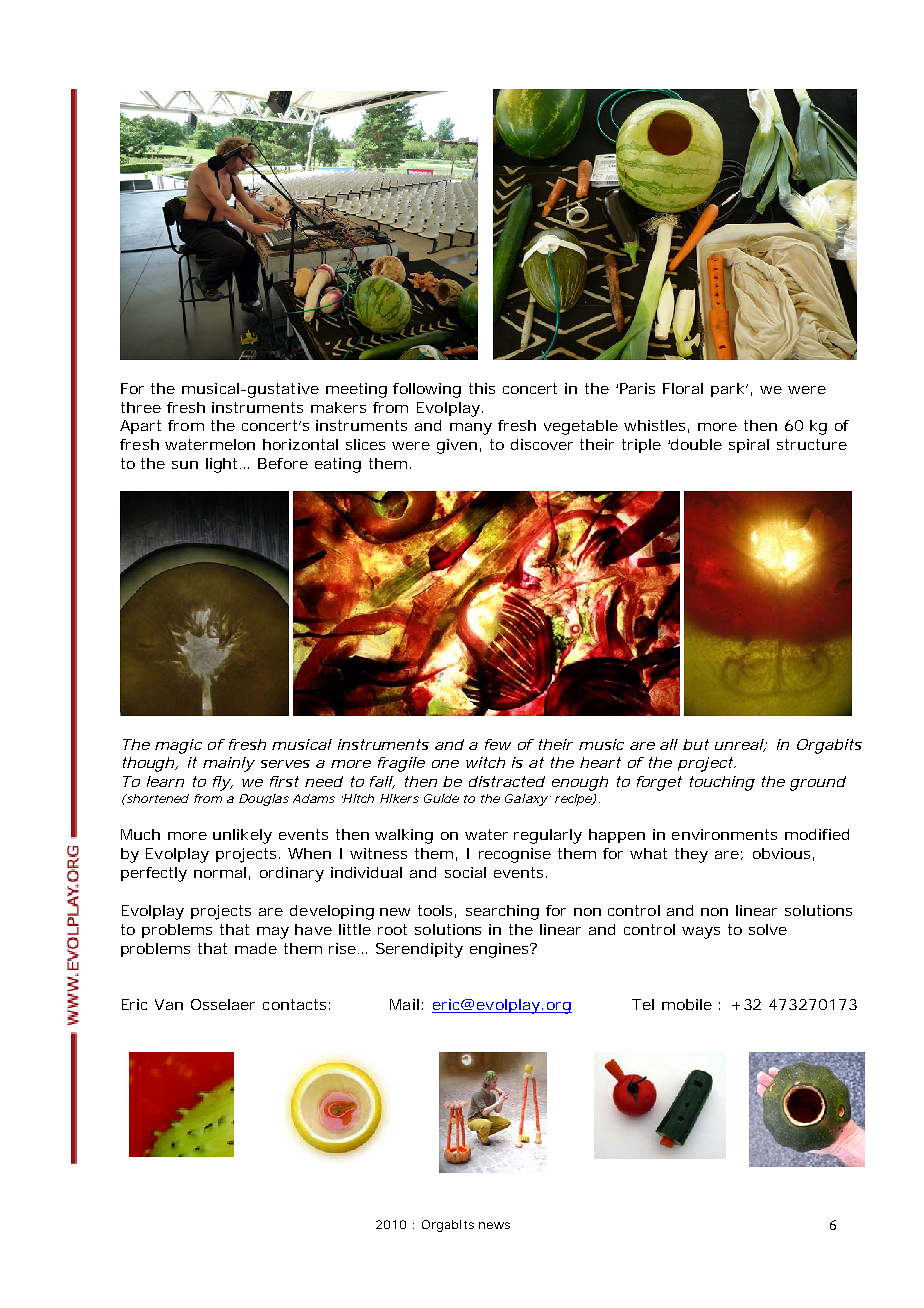 The width and height of the document is (924, 1308). What do you see at coordinates (739, 745) in the document?
I see `unreal` at bounding box center [739, 745].
